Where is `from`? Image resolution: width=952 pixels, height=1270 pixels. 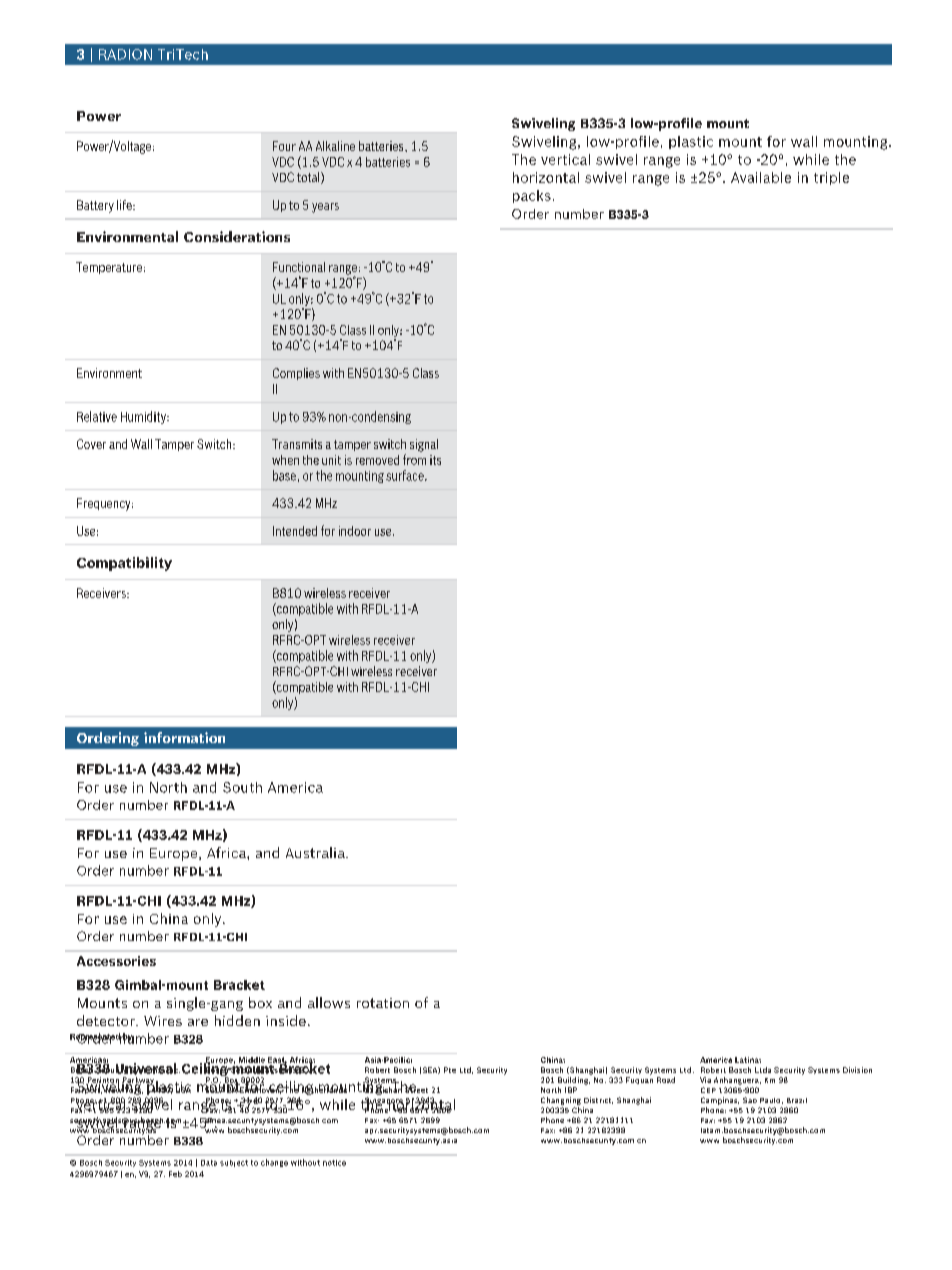 from is located at coordinates (414, 459).
